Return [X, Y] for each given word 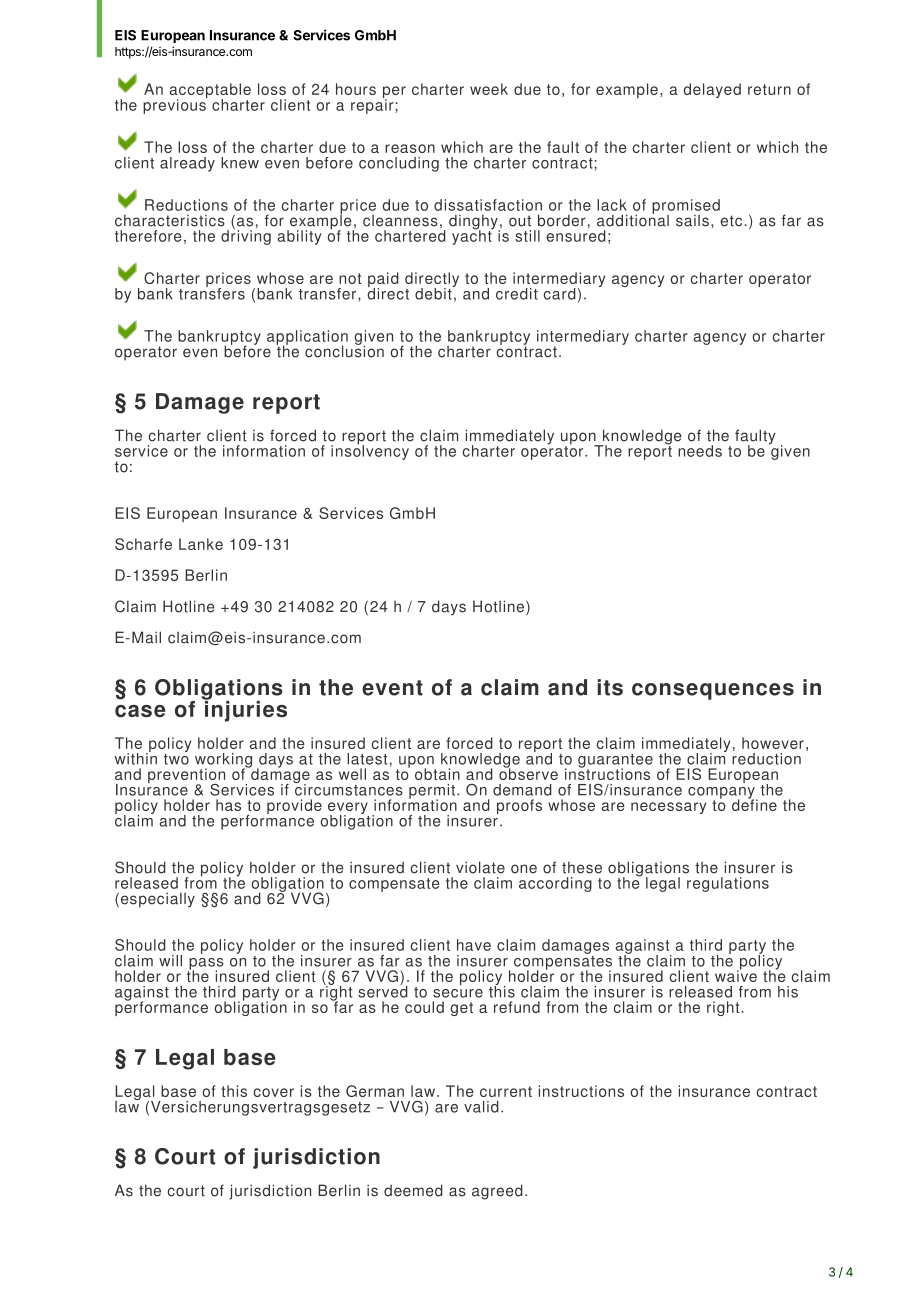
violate [480, 867]
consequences [713, 691]
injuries [245, 710]
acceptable [210, 92]
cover [274, 1092]
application [307, 338]
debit [434, 293]
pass [206, 965]
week [489, 89]
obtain [437, 774]
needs [700, 451]
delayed [712, 90]
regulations [728, 884]
